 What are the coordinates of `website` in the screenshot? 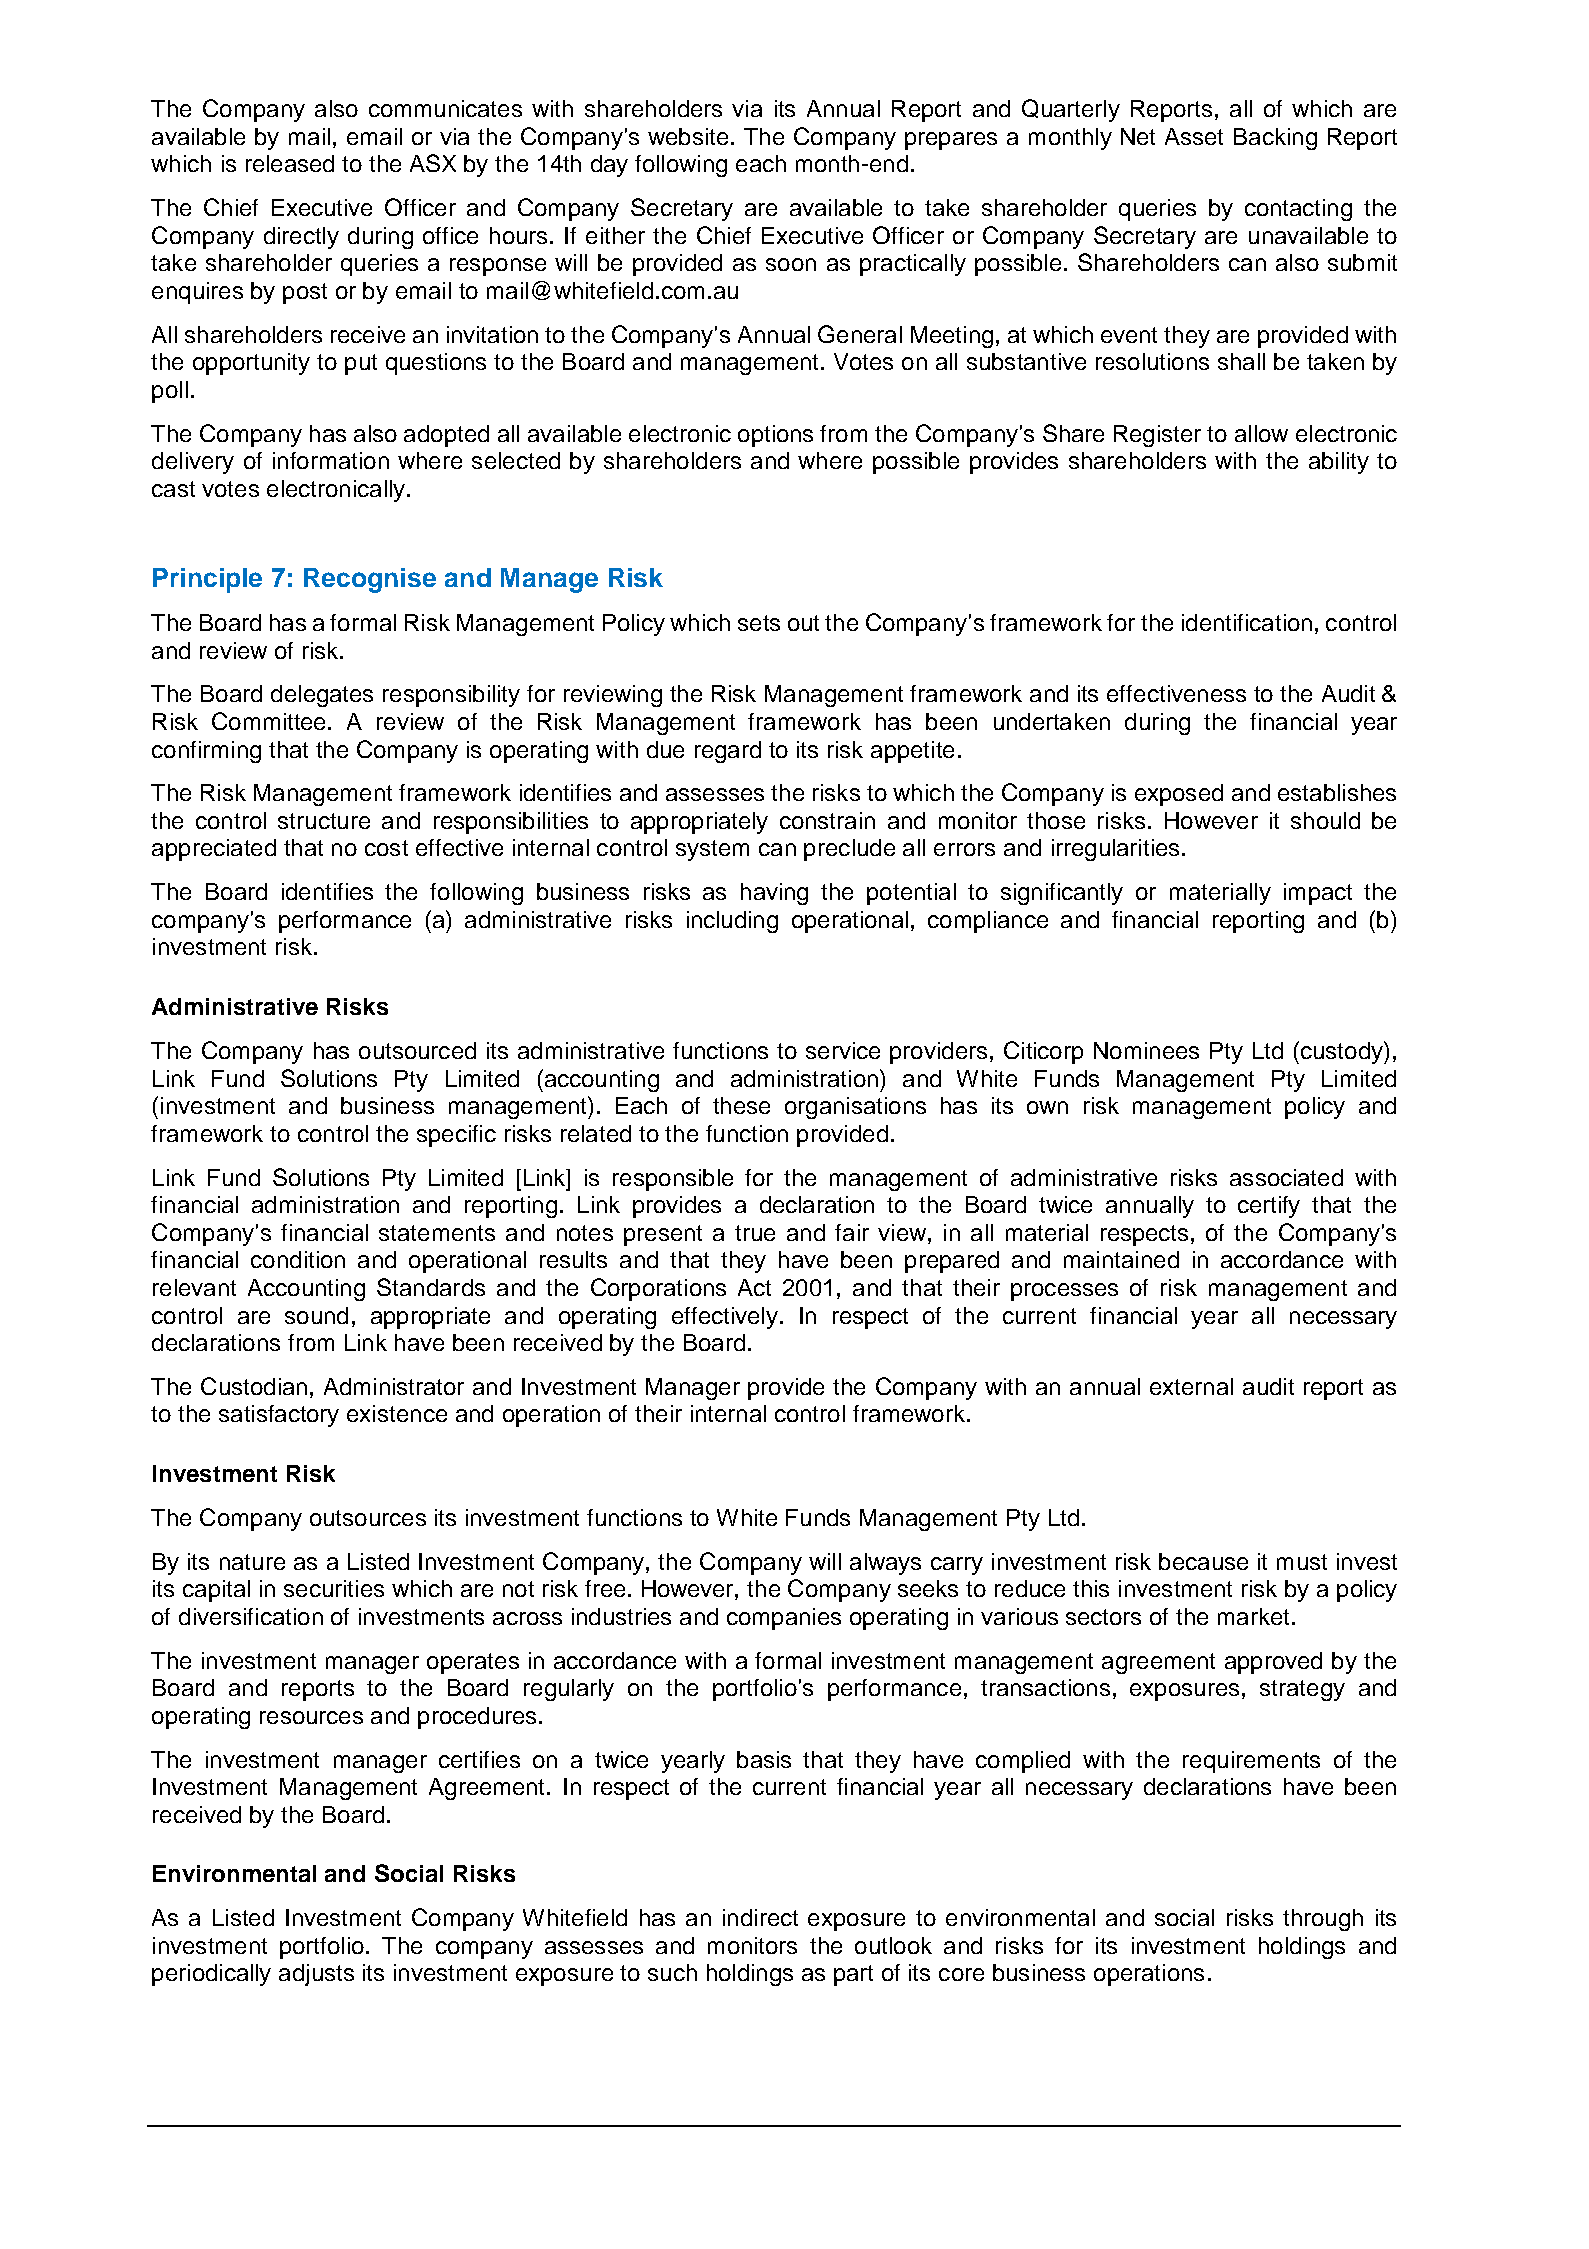 It's located at (688, 136).
